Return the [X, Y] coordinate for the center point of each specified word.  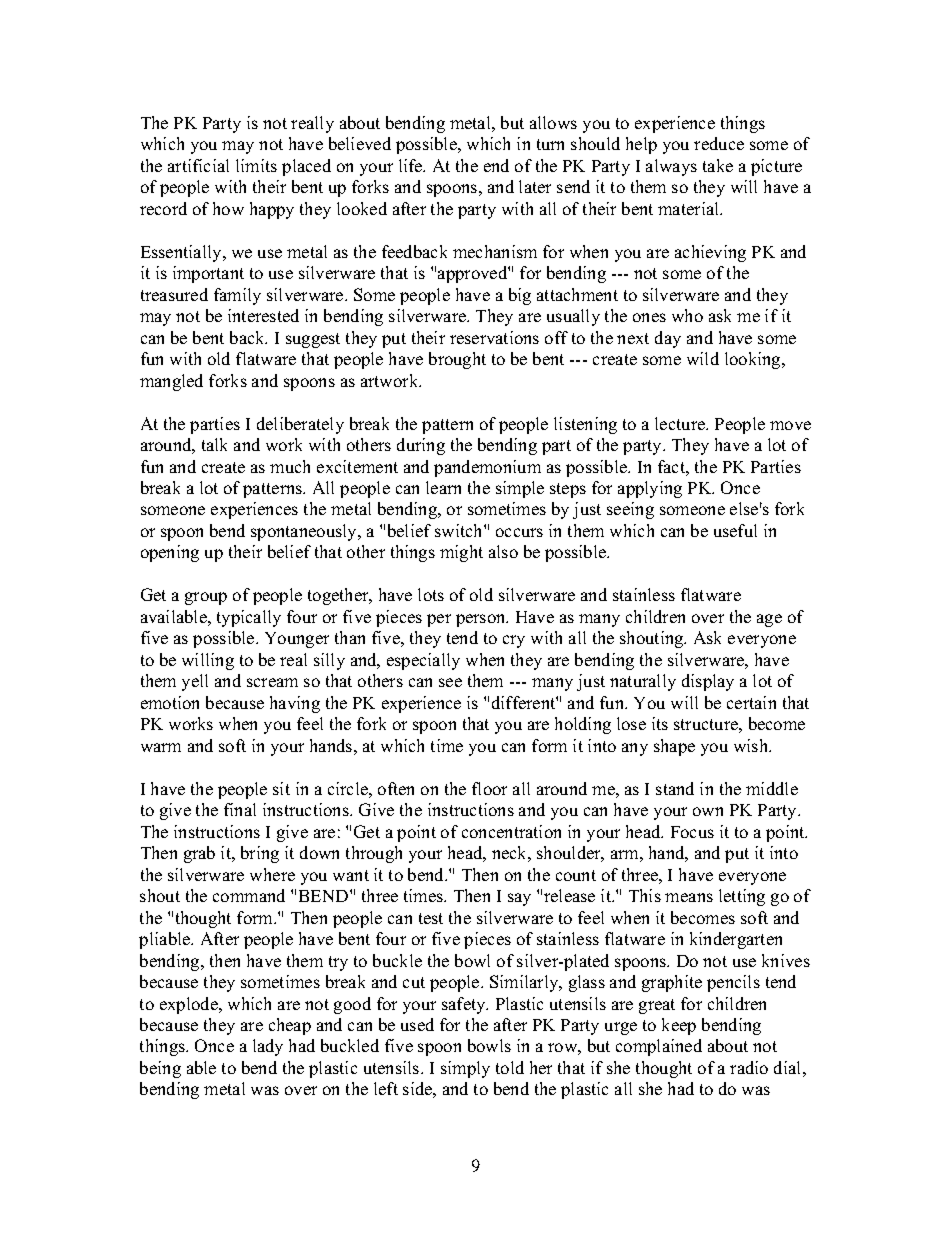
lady [268, 1047]
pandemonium [487, 468]
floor [489, 788]
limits [256, 165]
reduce [719, 143]
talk [214, 444]
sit [281, 788]
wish [752, 745]
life [412, 165]
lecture [681, 423]
